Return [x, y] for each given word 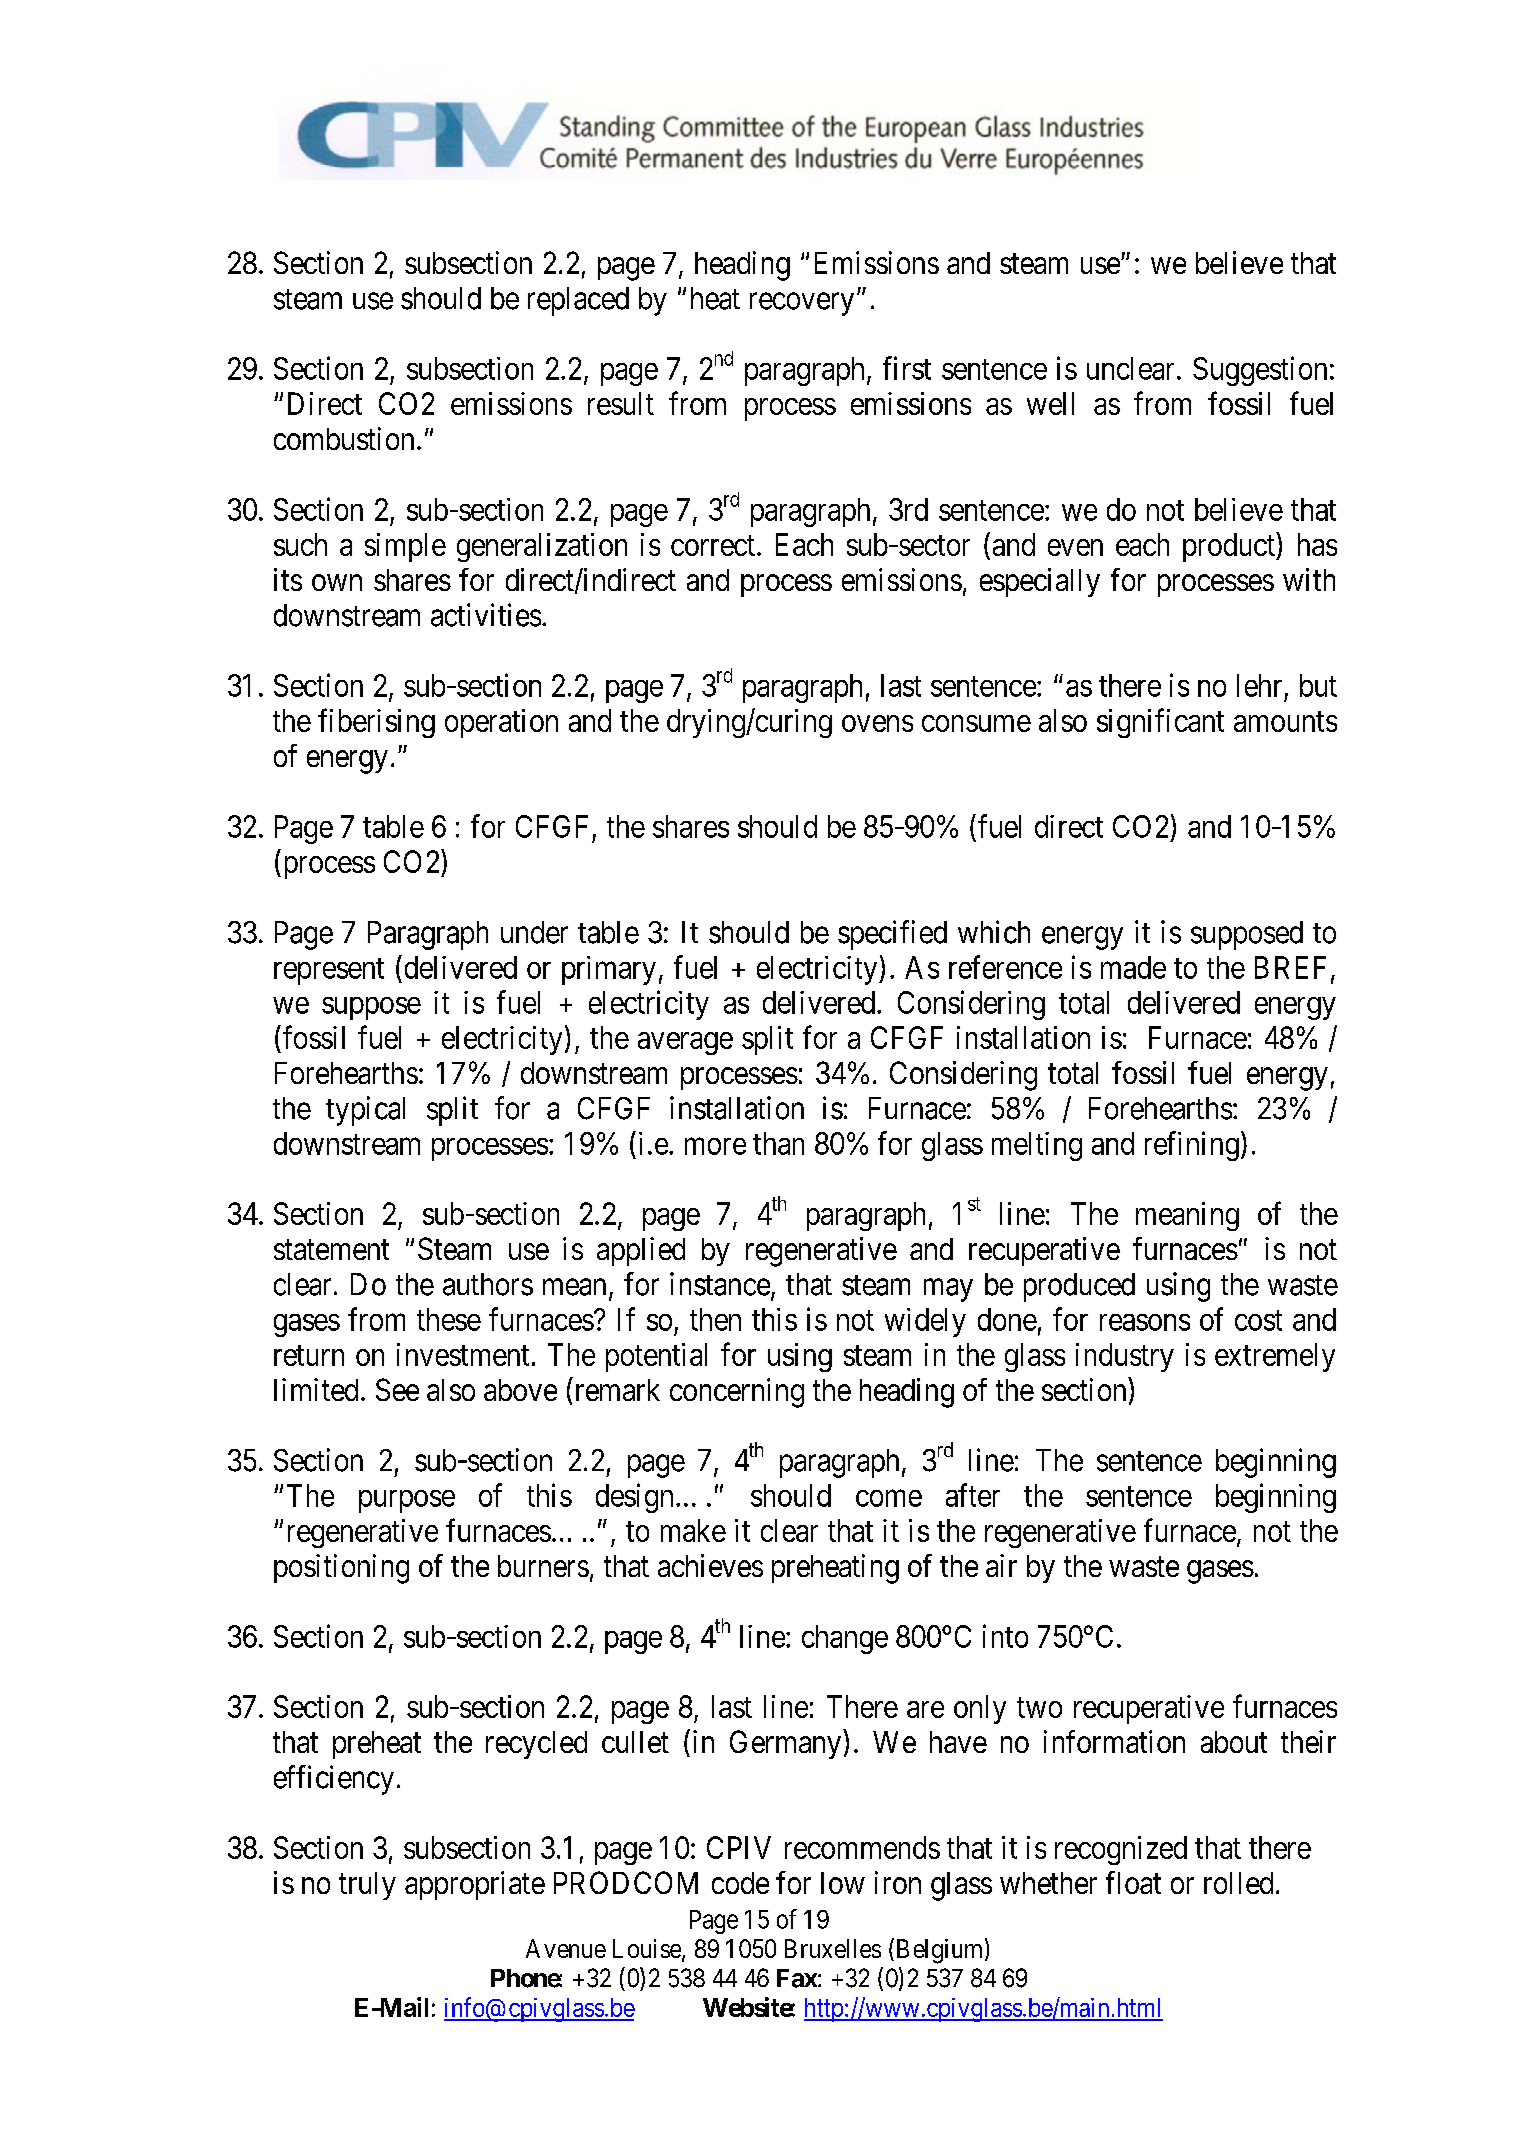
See [397, 1389]
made [1133, 967]
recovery [802, 304]
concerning [737, 1393]
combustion [344, 438]
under [534, 932]
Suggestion [1260, 371]
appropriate [475, 1885]
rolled [1238, 1883]
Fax [797, 1978]
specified [892, 935]
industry [1125, 1357]
